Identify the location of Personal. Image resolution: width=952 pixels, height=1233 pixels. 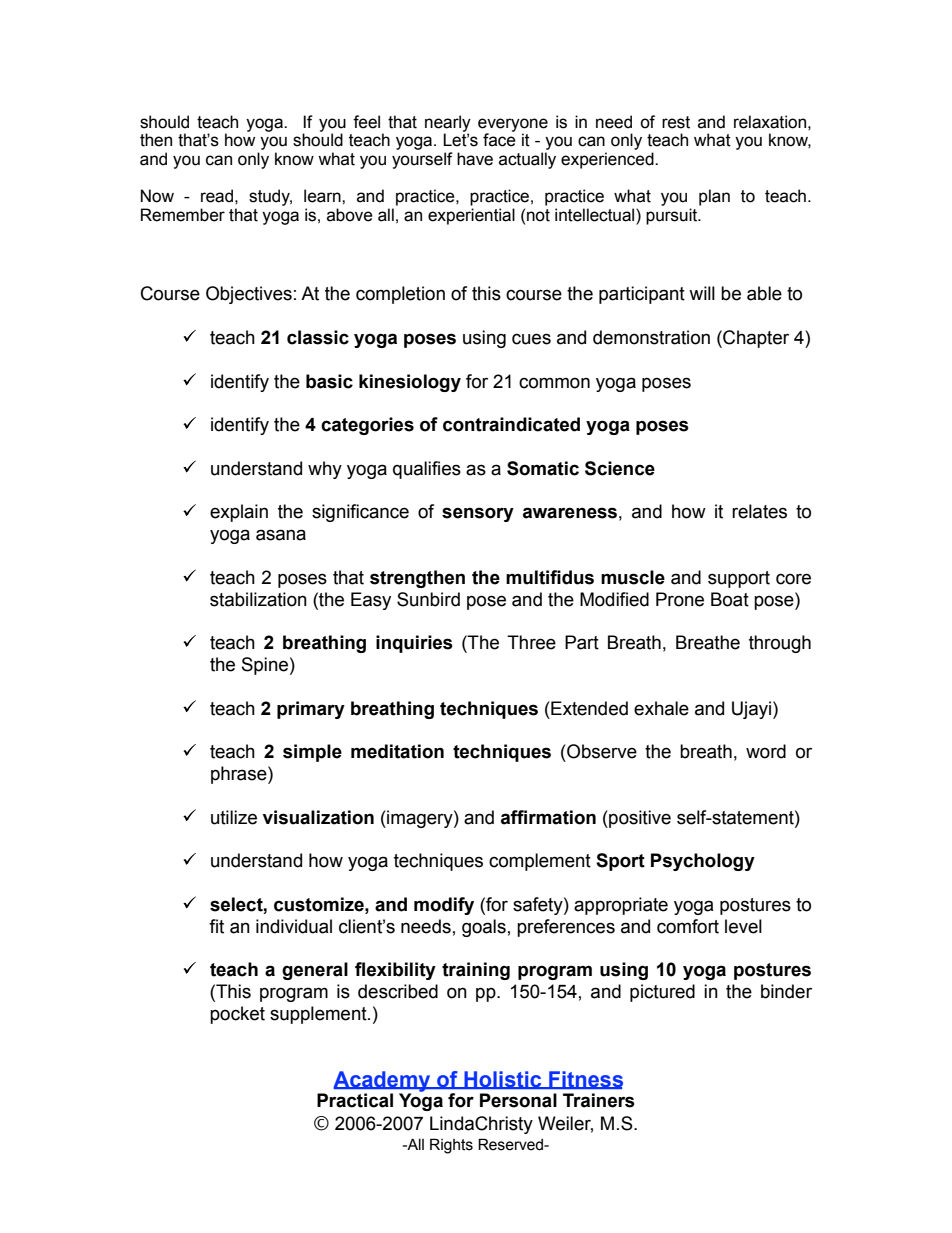
(518, 1100).
